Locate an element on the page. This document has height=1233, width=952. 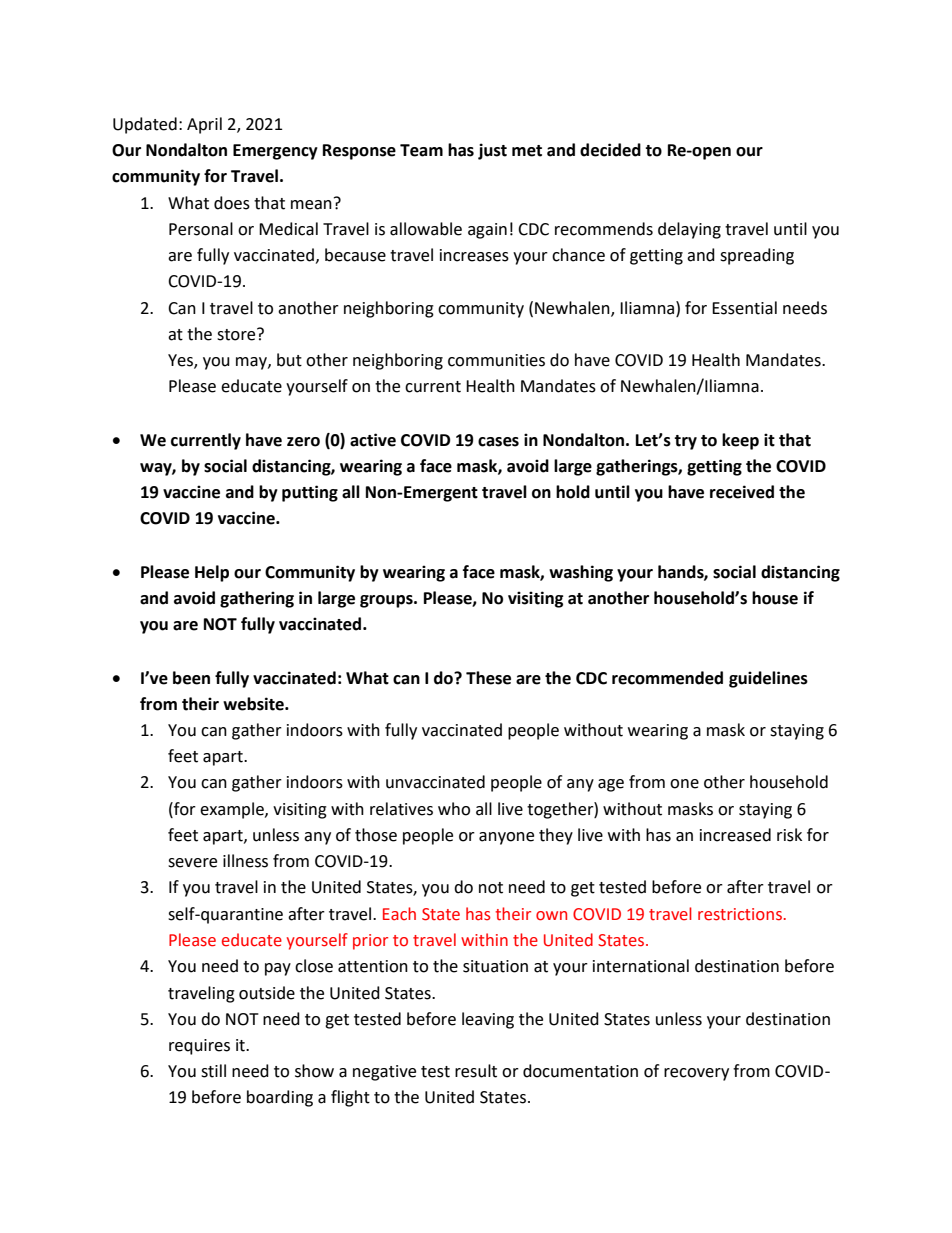
just is located at coordinates (492, 151).
